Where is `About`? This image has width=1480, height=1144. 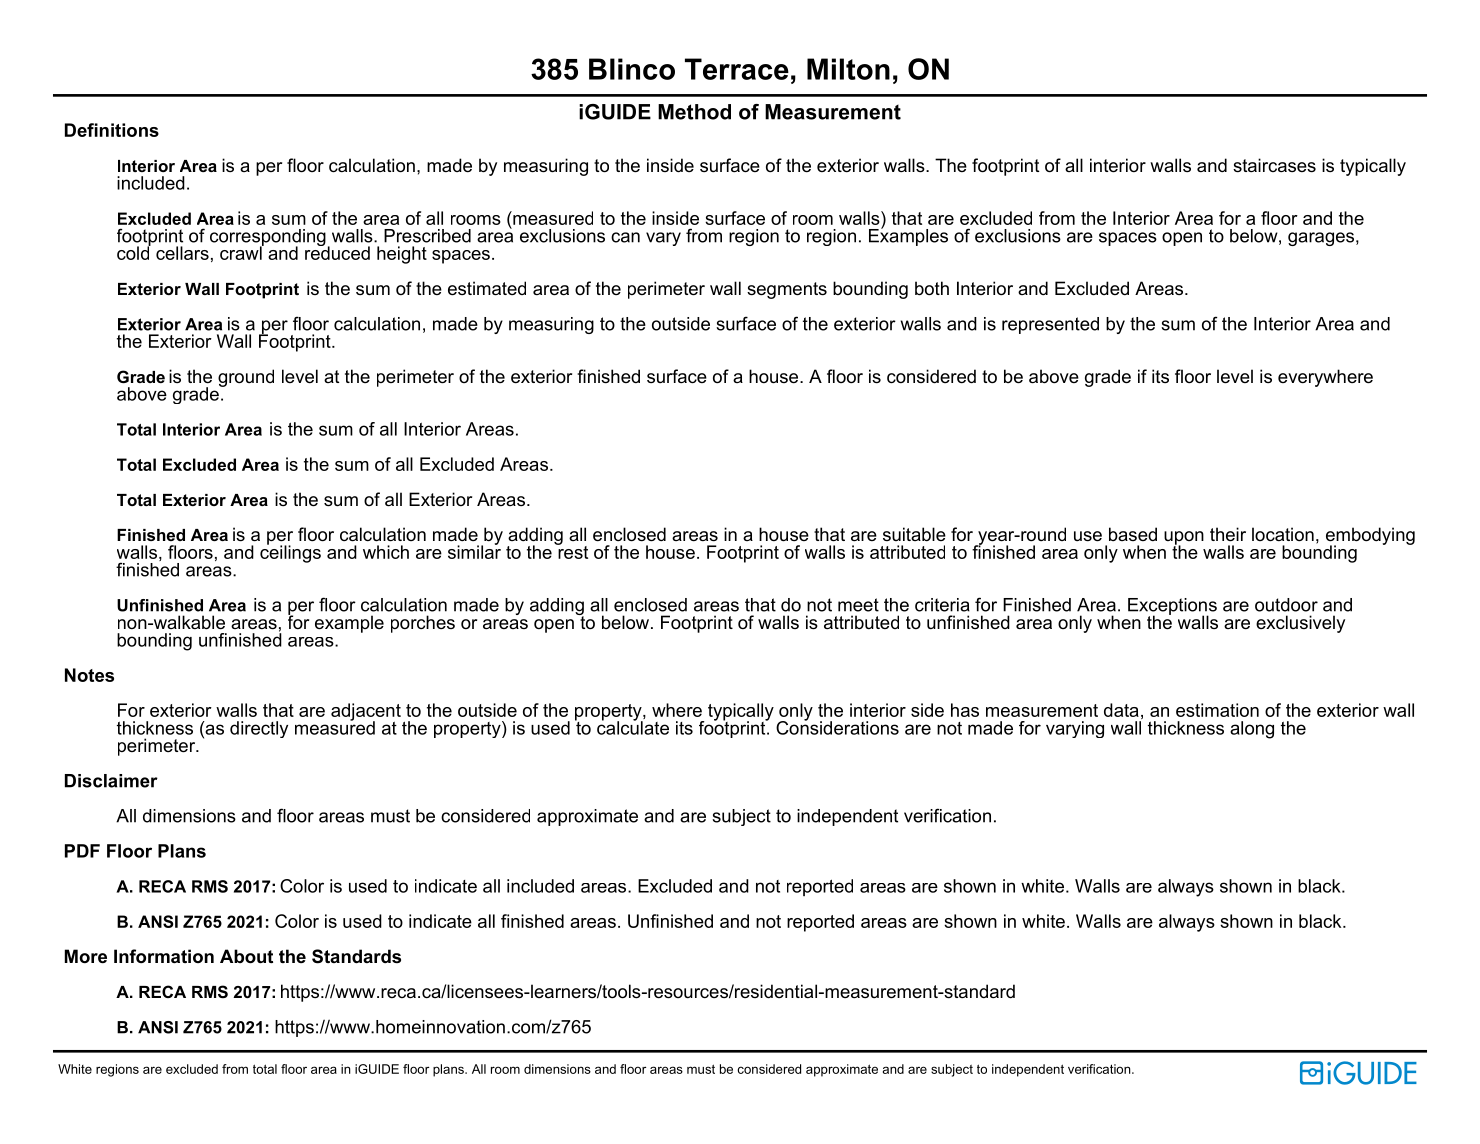 About is located at coordinates (246, 956).
